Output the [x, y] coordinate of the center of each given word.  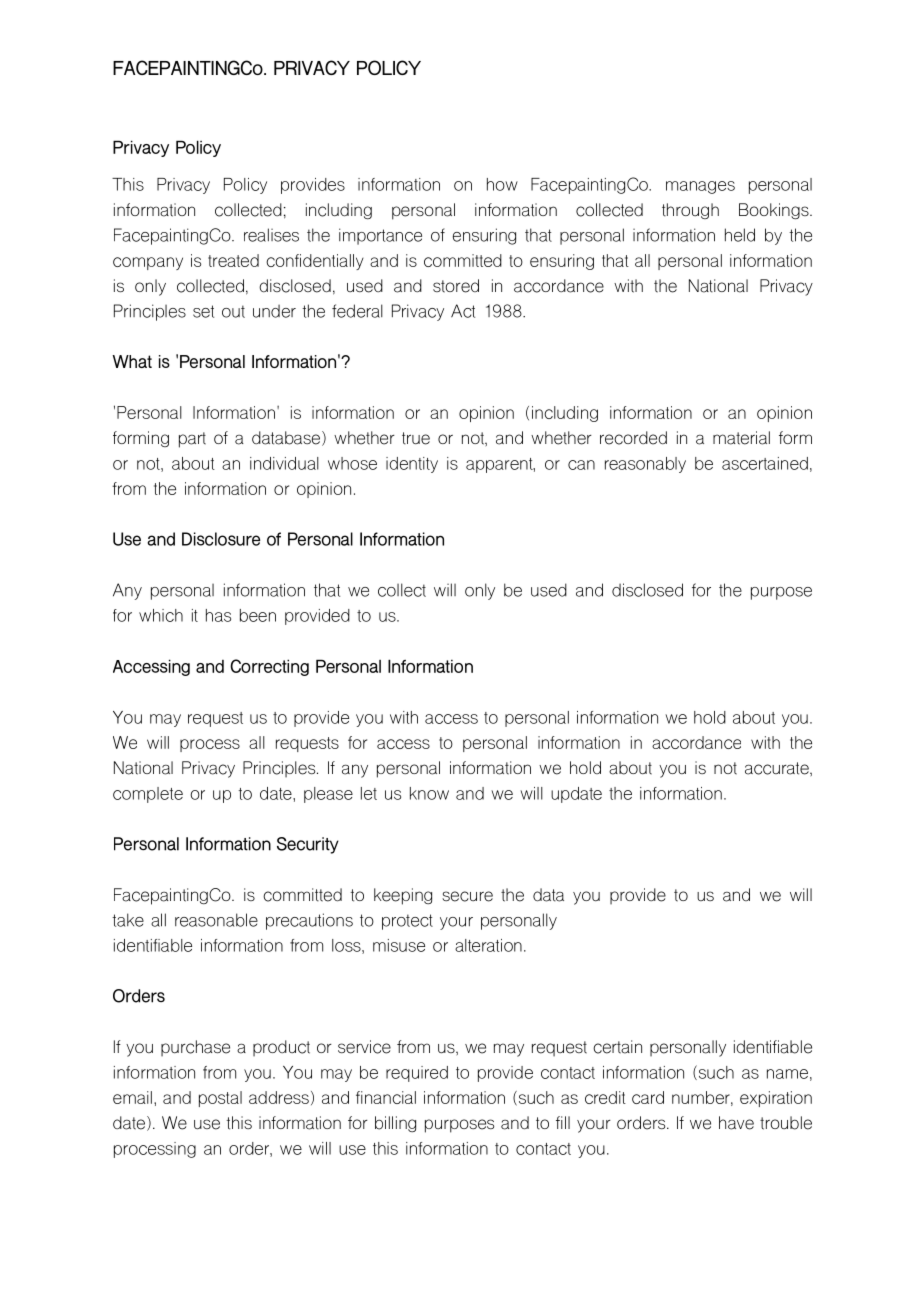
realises [271, 235]
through [690, 211]
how [502, 184]
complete [148, 795]
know [429, 793]
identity [412, 465]
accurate [778, 768]
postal [220, 1099]
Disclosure [221, 539]
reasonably [645, 465]
